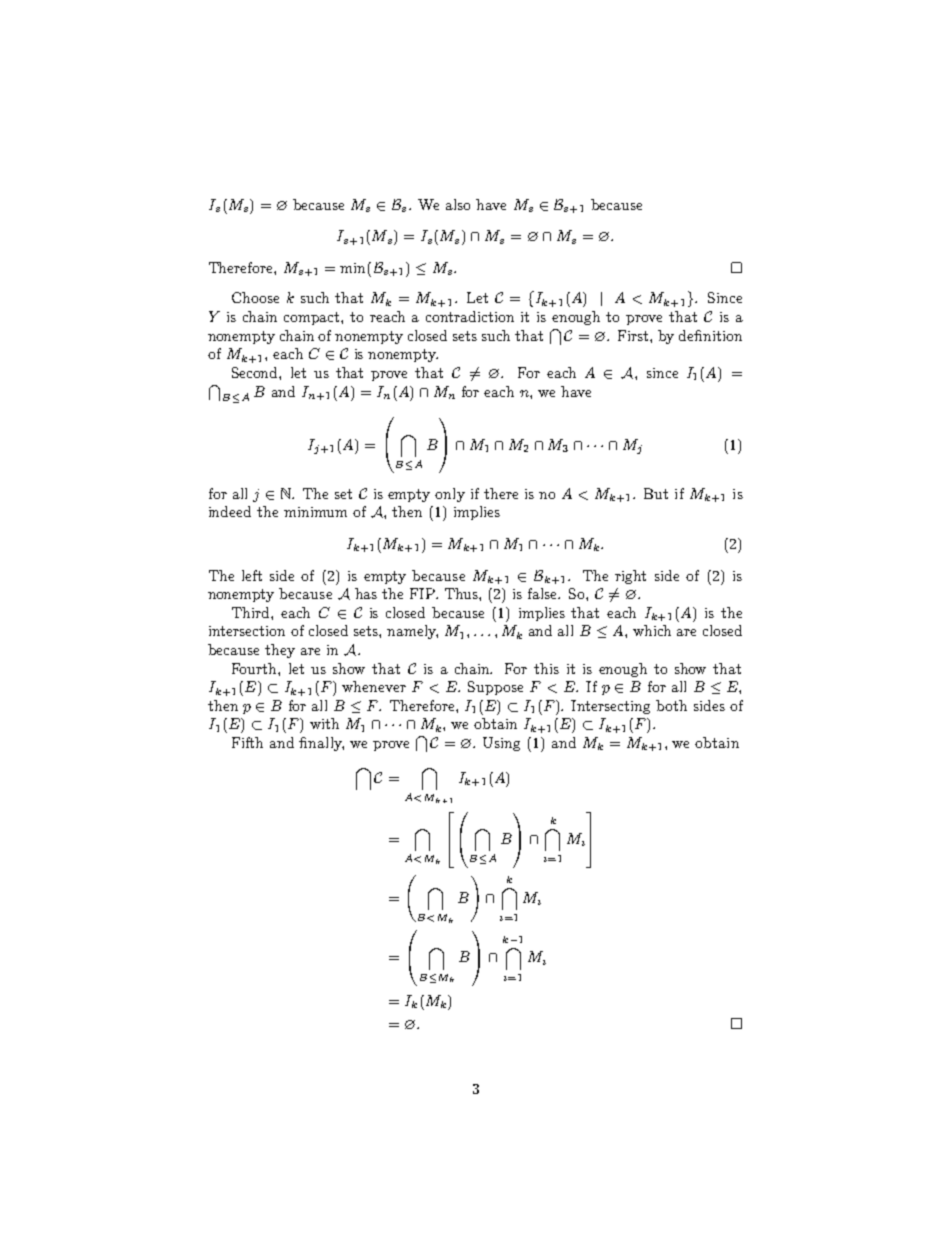 This document has height=1233, width=952. Describe the element at coordinates (462, 593) in the document. I see `Thus` at that location.
